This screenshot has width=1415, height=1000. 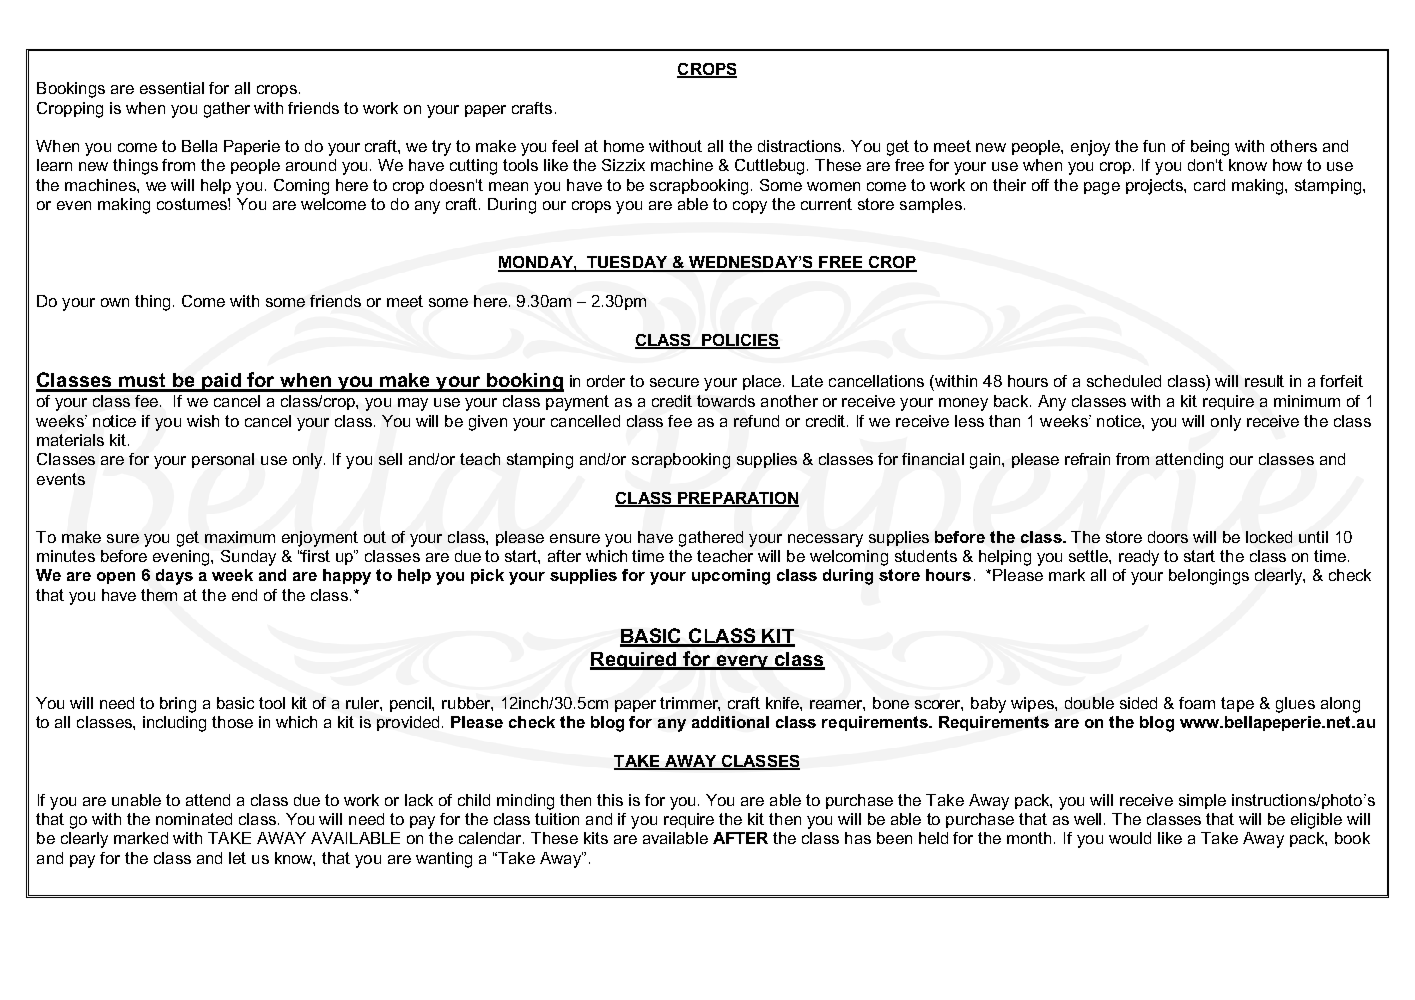 What do you see at coordinates (737, 499) in the screenshot?
I see `PREPARATION` at bounding box center [737, 499].
